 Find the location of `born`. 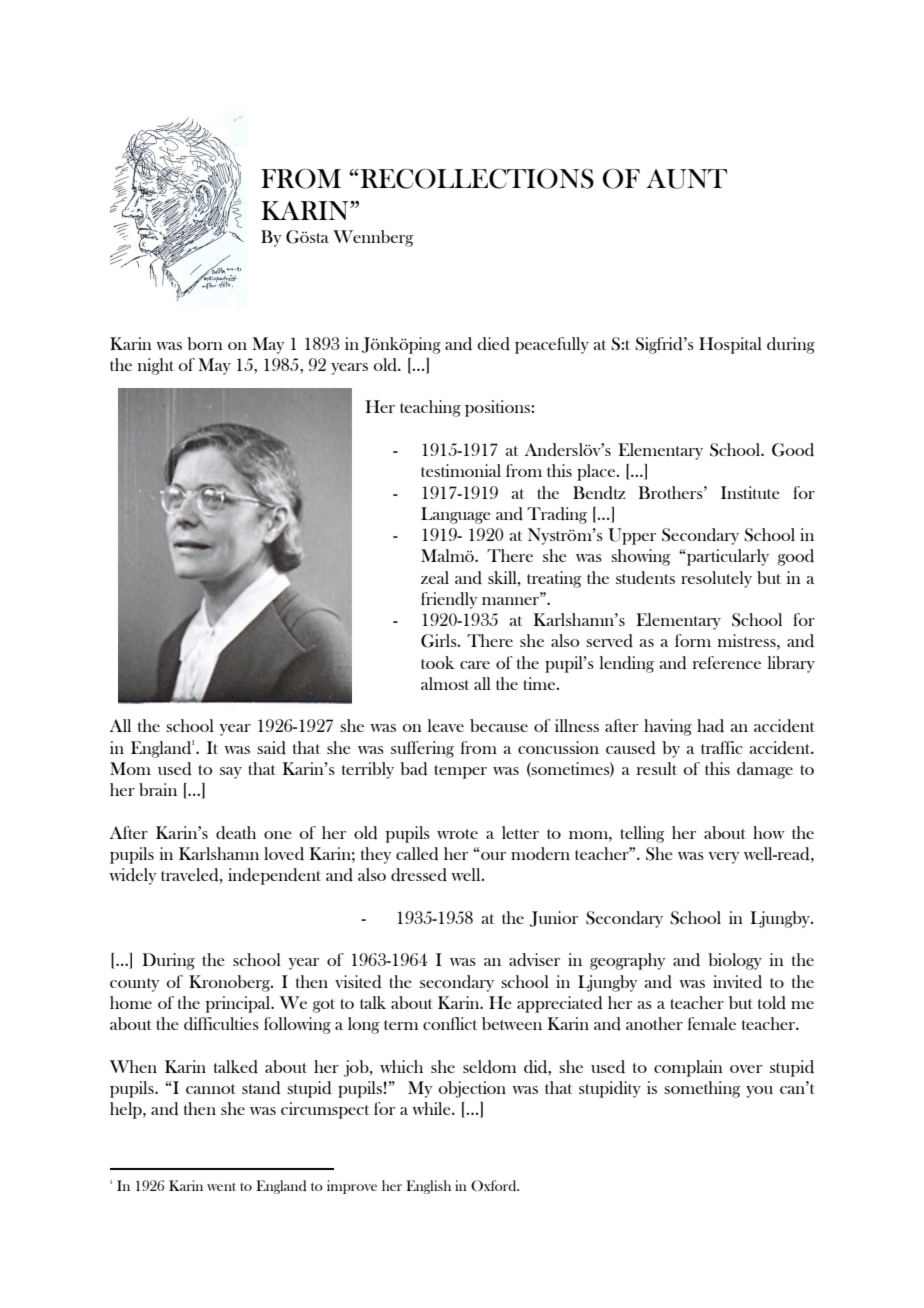

born is located at coordinates (205, 343).
